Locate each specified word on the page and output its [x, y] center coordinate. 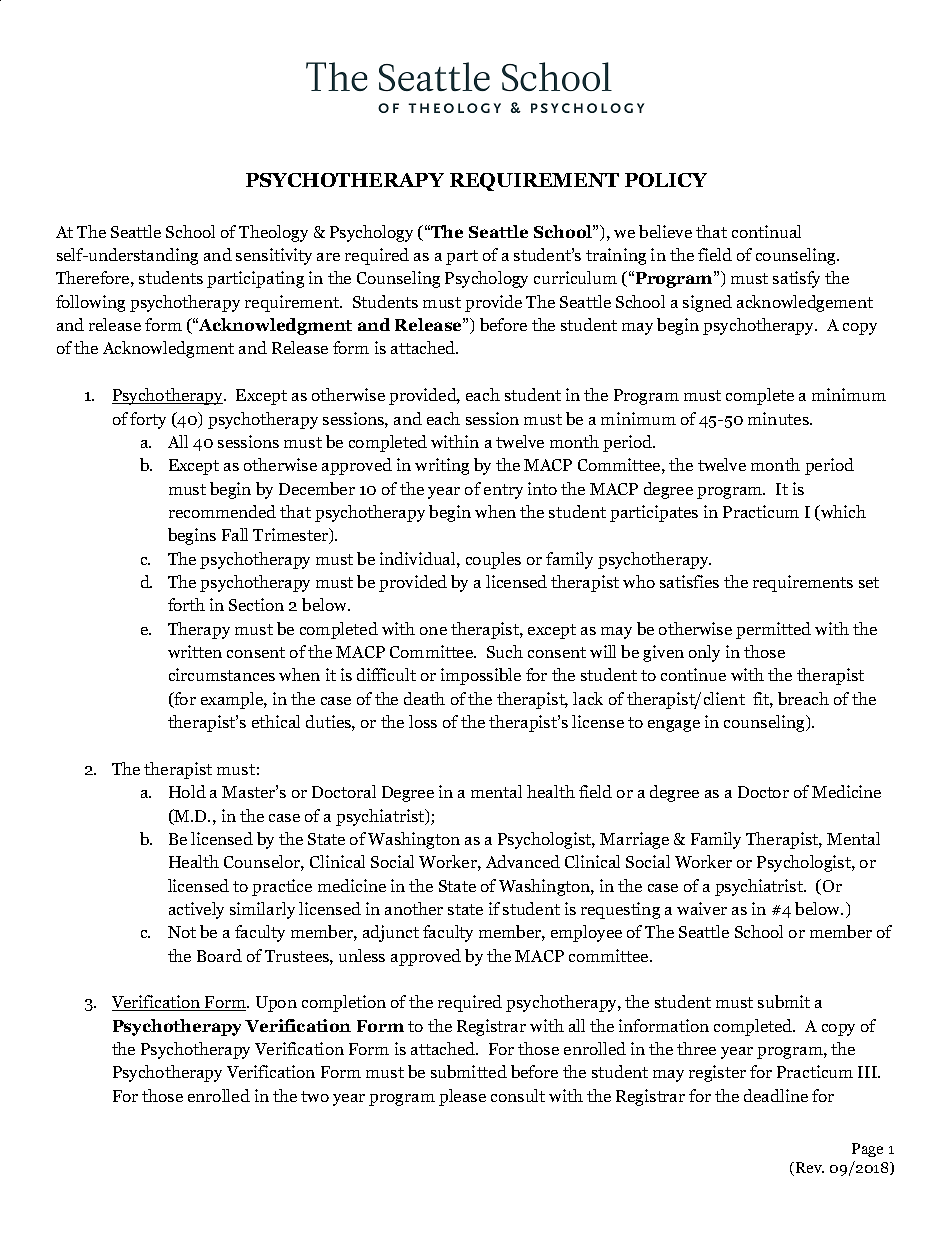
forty [148, 420]
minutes [779, 418]
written [195, 651]
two [315, 1096]
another [414, 908]
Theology [273, 233]
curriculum [575, 277]
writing [442, 466]
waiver [702, 908]
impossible [481, 676]
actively [196, 910]
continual [766, 231]
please [462, 1097]
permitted [773, 630]
